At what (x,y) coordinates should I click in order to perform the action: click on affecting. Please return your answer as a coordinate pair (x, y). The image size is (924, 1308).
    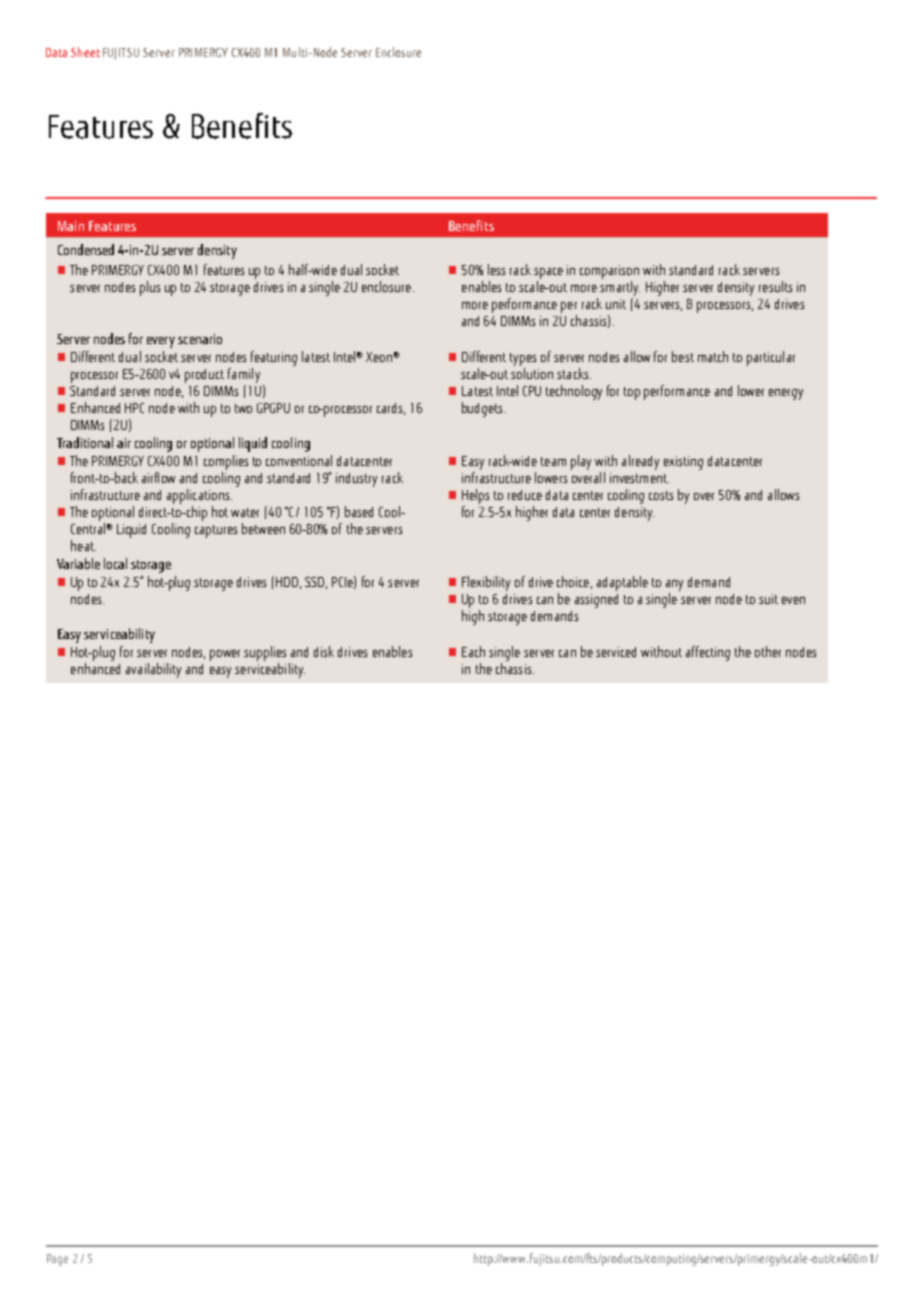
    Looking at the image, I should click on (708, 653).
